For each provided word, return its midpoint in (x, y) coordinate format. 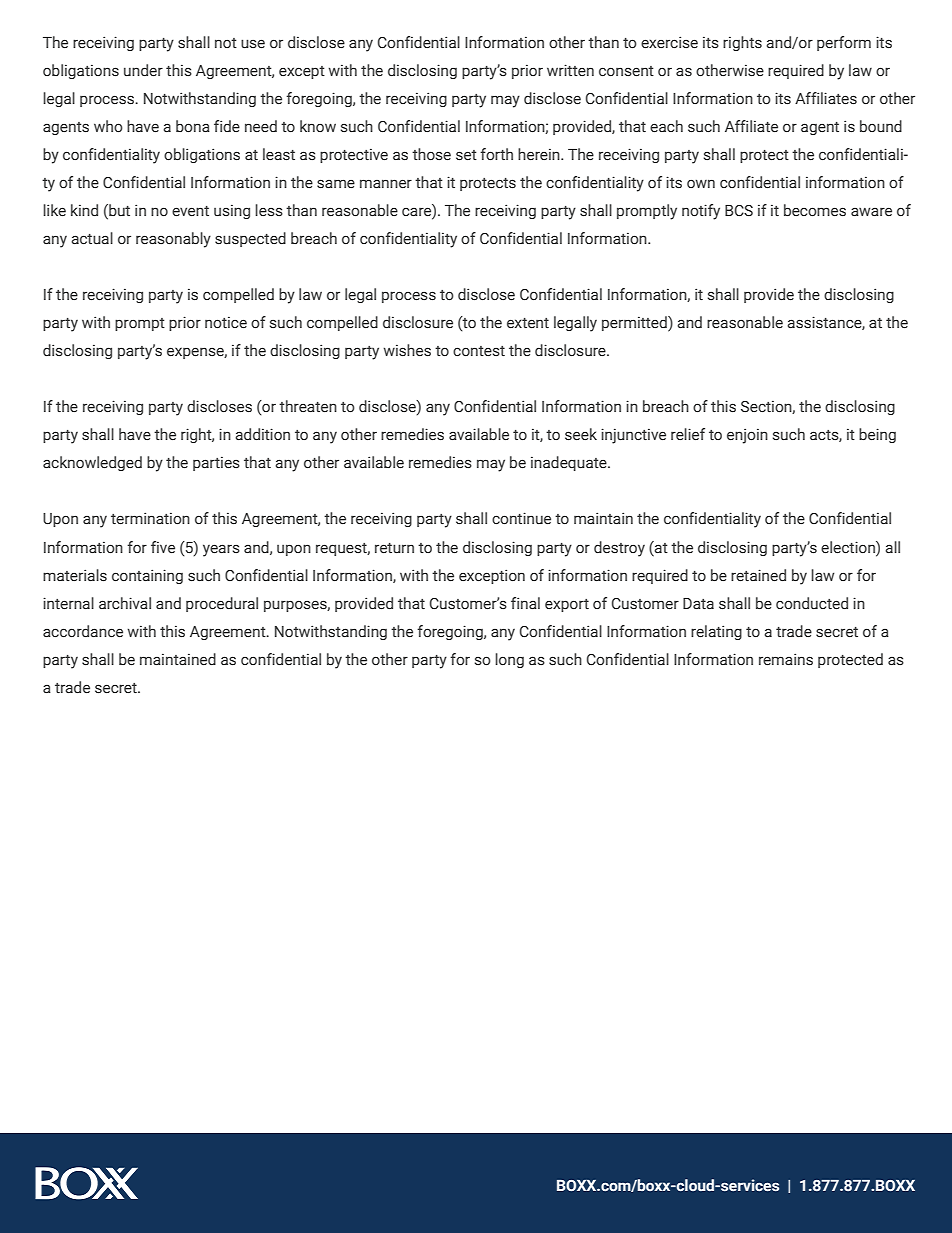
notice (226, 323)
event (190, 211)
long (509, 660)
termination (150, 518)
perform (844, 43)
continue (521, 518)
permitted (635, 324)
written (570, 70)
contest (479, 351)
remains (786, 659)
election (849, 547)
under (143, 70)
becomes (815, 210)
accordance (83, 631)
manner (386, 184)
